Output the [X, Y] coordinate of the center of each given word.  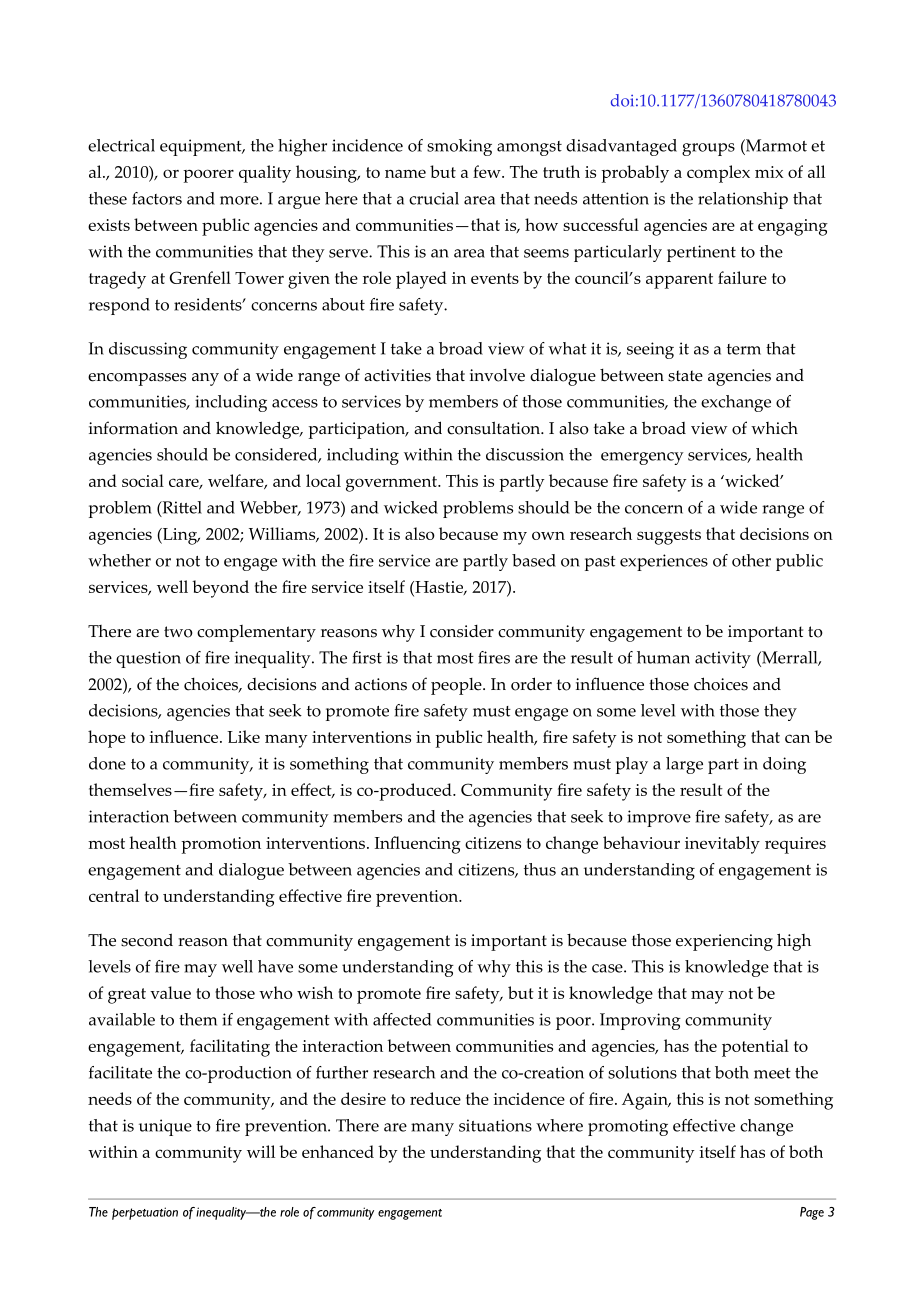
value [170, 992]
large [684, 765]
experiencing [724, 942]
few [488, 171]
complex [718, 174]
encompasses [137, 379]
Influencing [418, 845]
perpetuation [145, 1213]
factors [157, 198]
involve [497, 375]
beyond [220, 589]
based [534, 560]
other [751, 560]
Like [243, 736]
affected [402, 1019]
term [744, 349]
